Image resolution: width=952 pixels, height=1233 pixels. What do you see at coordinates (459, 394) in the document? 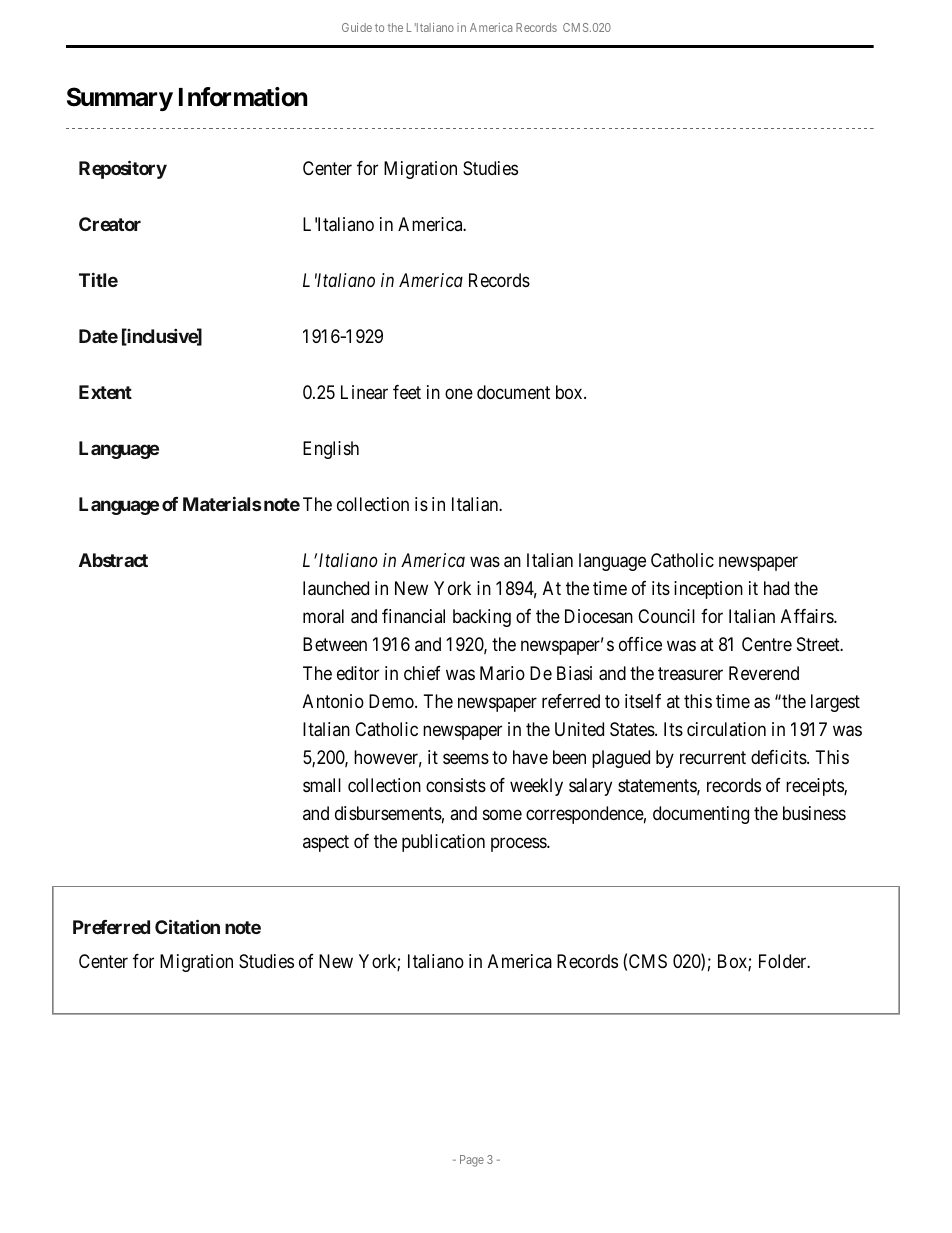
I see `one` at bounding box center [459, 394].
